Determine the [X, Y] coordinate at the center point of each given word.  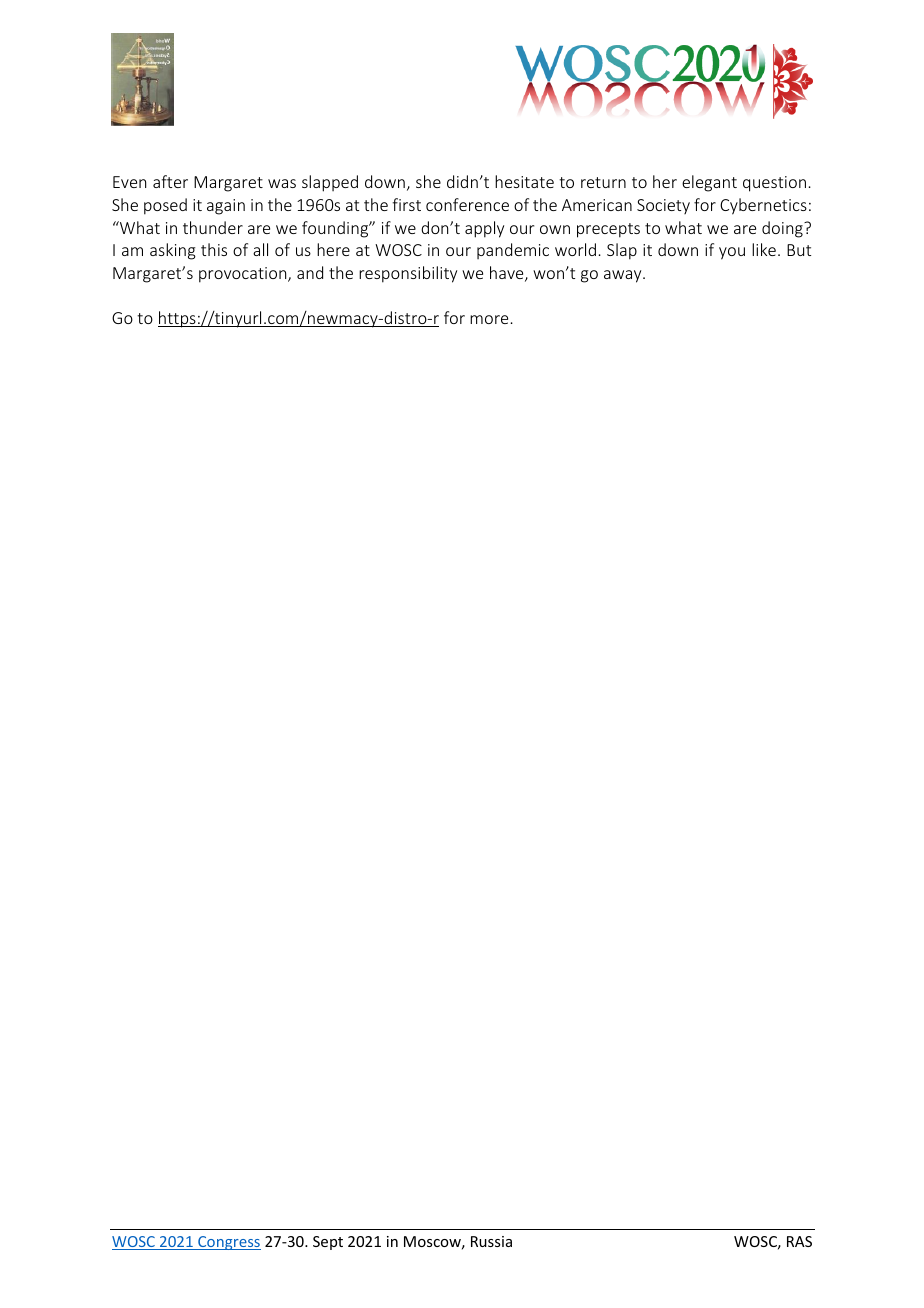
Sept [328, 1243]
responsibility [408, 274]
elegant [709, 183]
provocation [244, 275]
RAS [799, 1241]
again [226, 207]
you [732, 253]
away [624, 276]
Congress [228, 1243]
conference [467, 204]
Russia [491, 1241]
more [489, 319]
